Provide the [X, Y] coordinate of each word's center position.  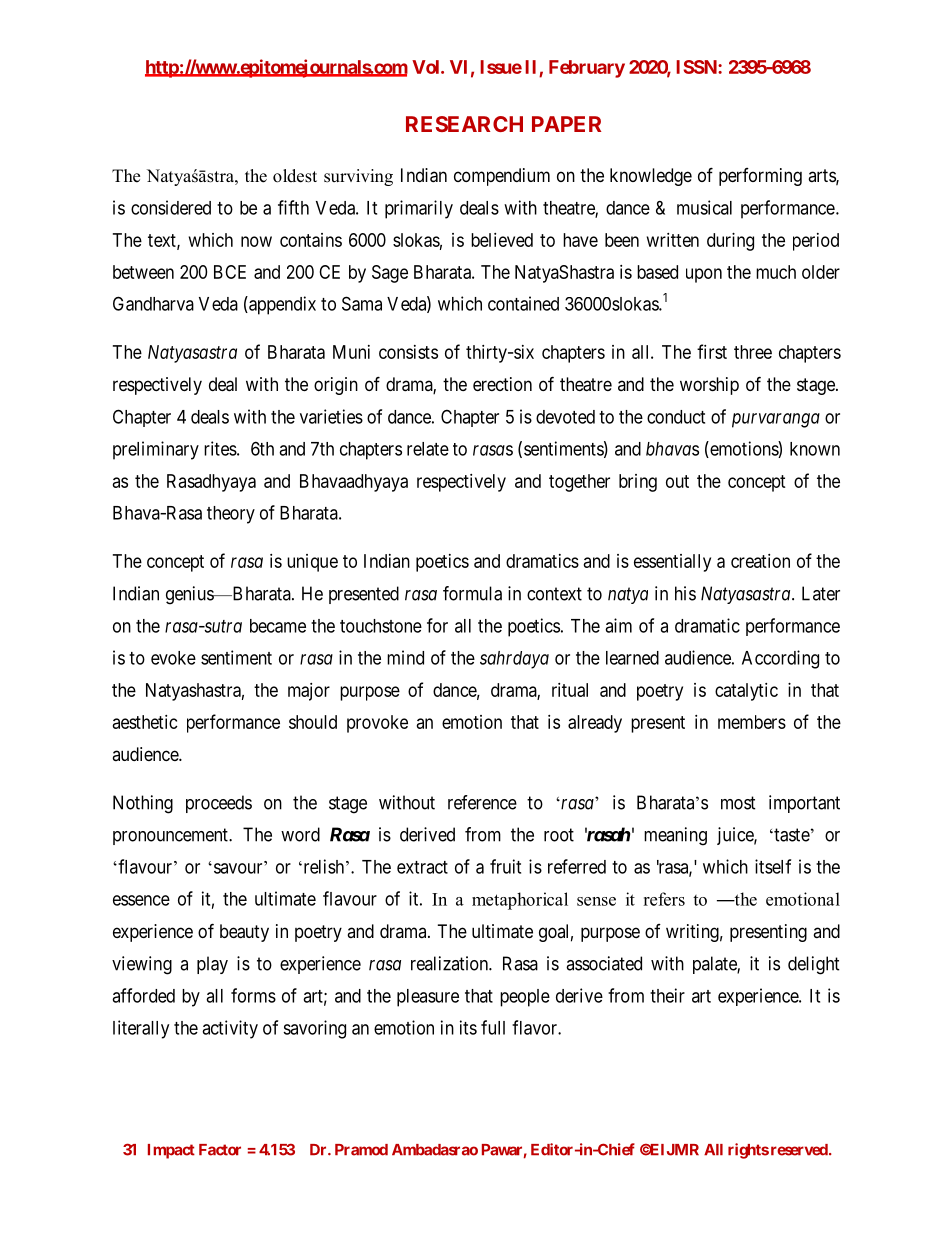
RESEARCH [464, 124]
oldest [295, 176]
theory [231, 515]
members [752, 722]
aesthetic [145, 722]
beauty [244, 933]
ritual [570, 690]
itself [773, 866]
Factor [220, 1150]
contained [523, 303]
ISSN [697, 67]
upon [704, 275]
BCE [230, 272]
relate [428, 449]
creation [760, 561]
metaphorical [520, 901]
